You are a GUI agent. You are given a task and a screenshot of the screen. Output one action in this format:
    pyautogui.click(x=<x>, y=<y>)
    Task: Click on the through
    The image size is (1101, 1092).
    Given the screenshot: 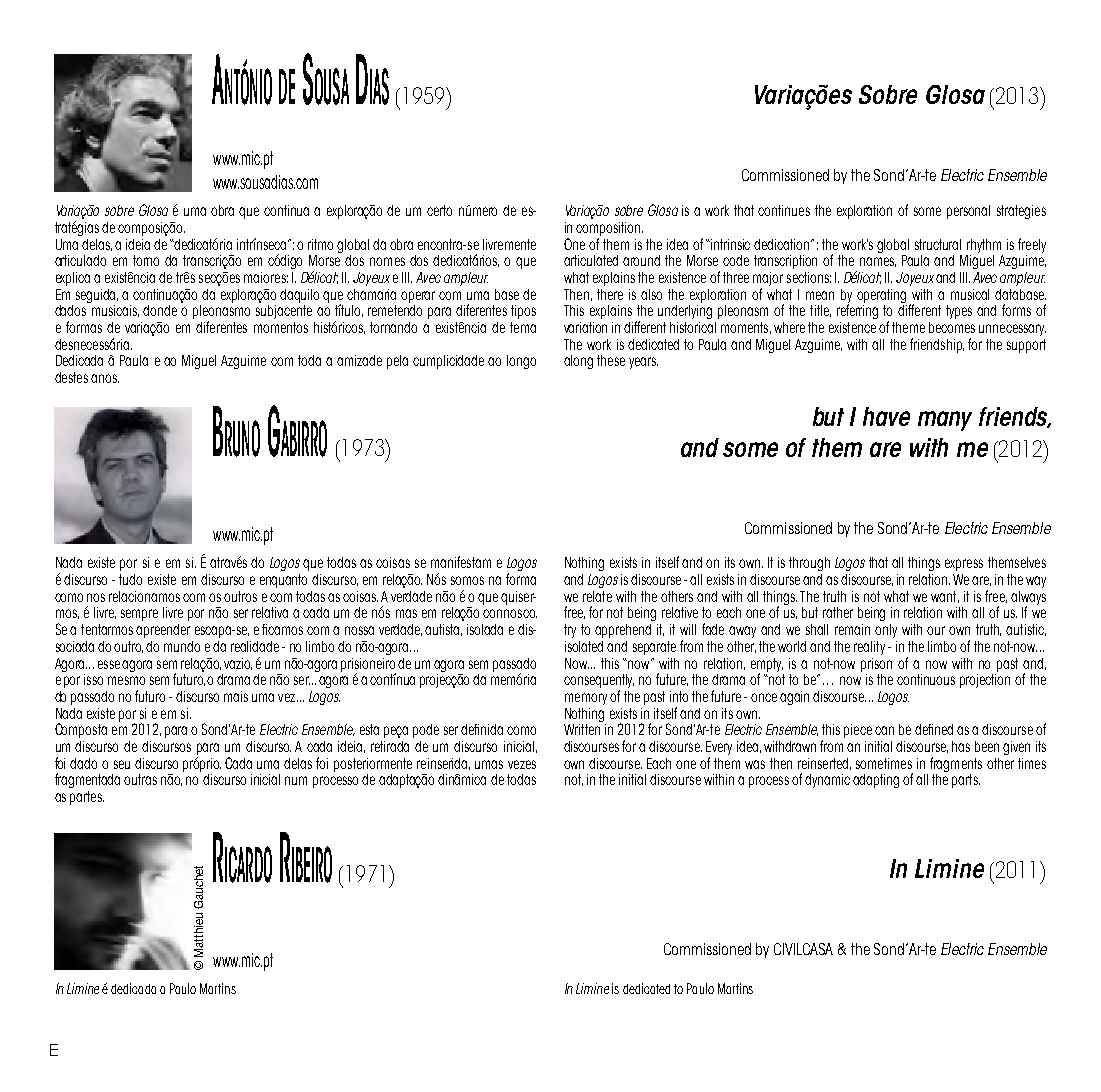 What is the action you would take?
    pyautogui.click(x=809, y=564)
